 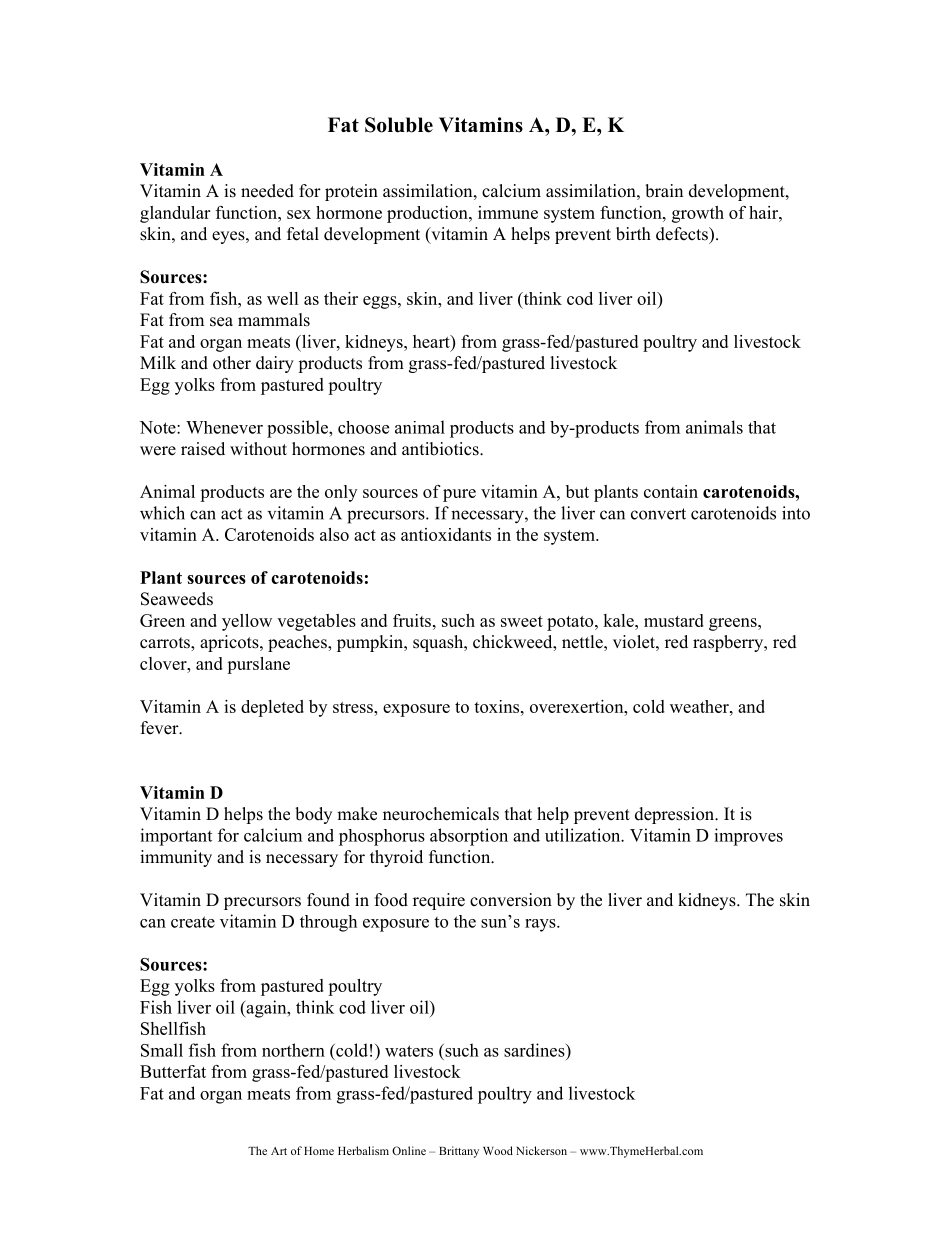 What do you see at coordinates (748, 837) in the image?
I see `improves` at bounding box center [748, 837].
